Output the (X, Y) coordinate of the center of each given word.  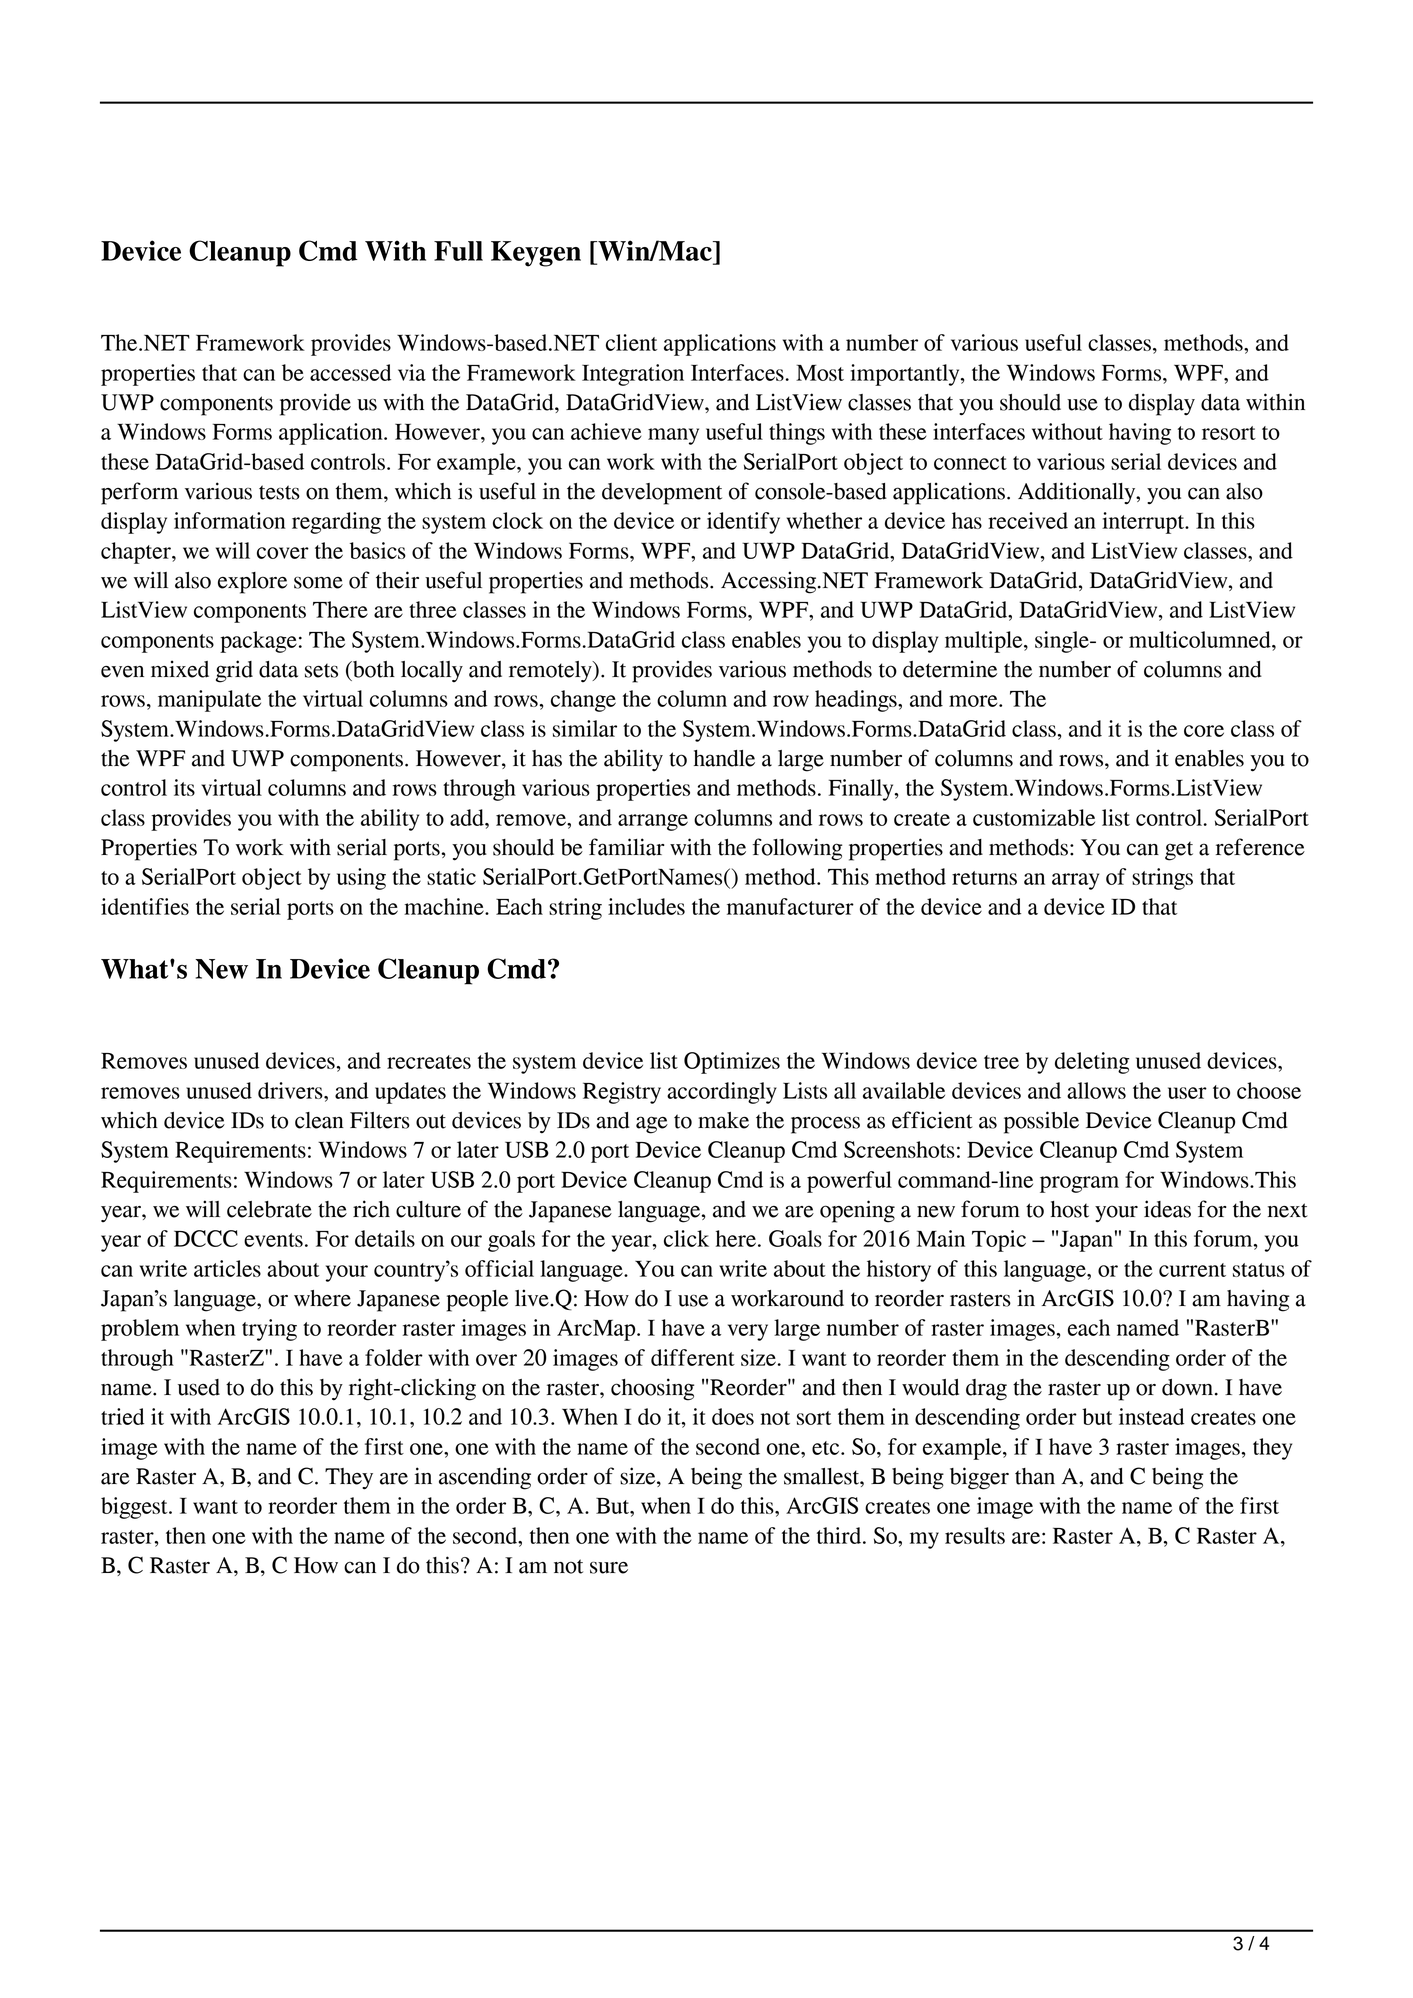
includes (646, 906)
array (1075, 881)
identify (743, 523)
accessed (350, 372)
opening (857, 1211)
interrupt (1144, 523)
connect (970, 463)
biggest (135, 1508)
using (361, 879)
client (631, 342)
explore (252, 583)
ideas (1167, 1209)
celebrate (269, 1209)
